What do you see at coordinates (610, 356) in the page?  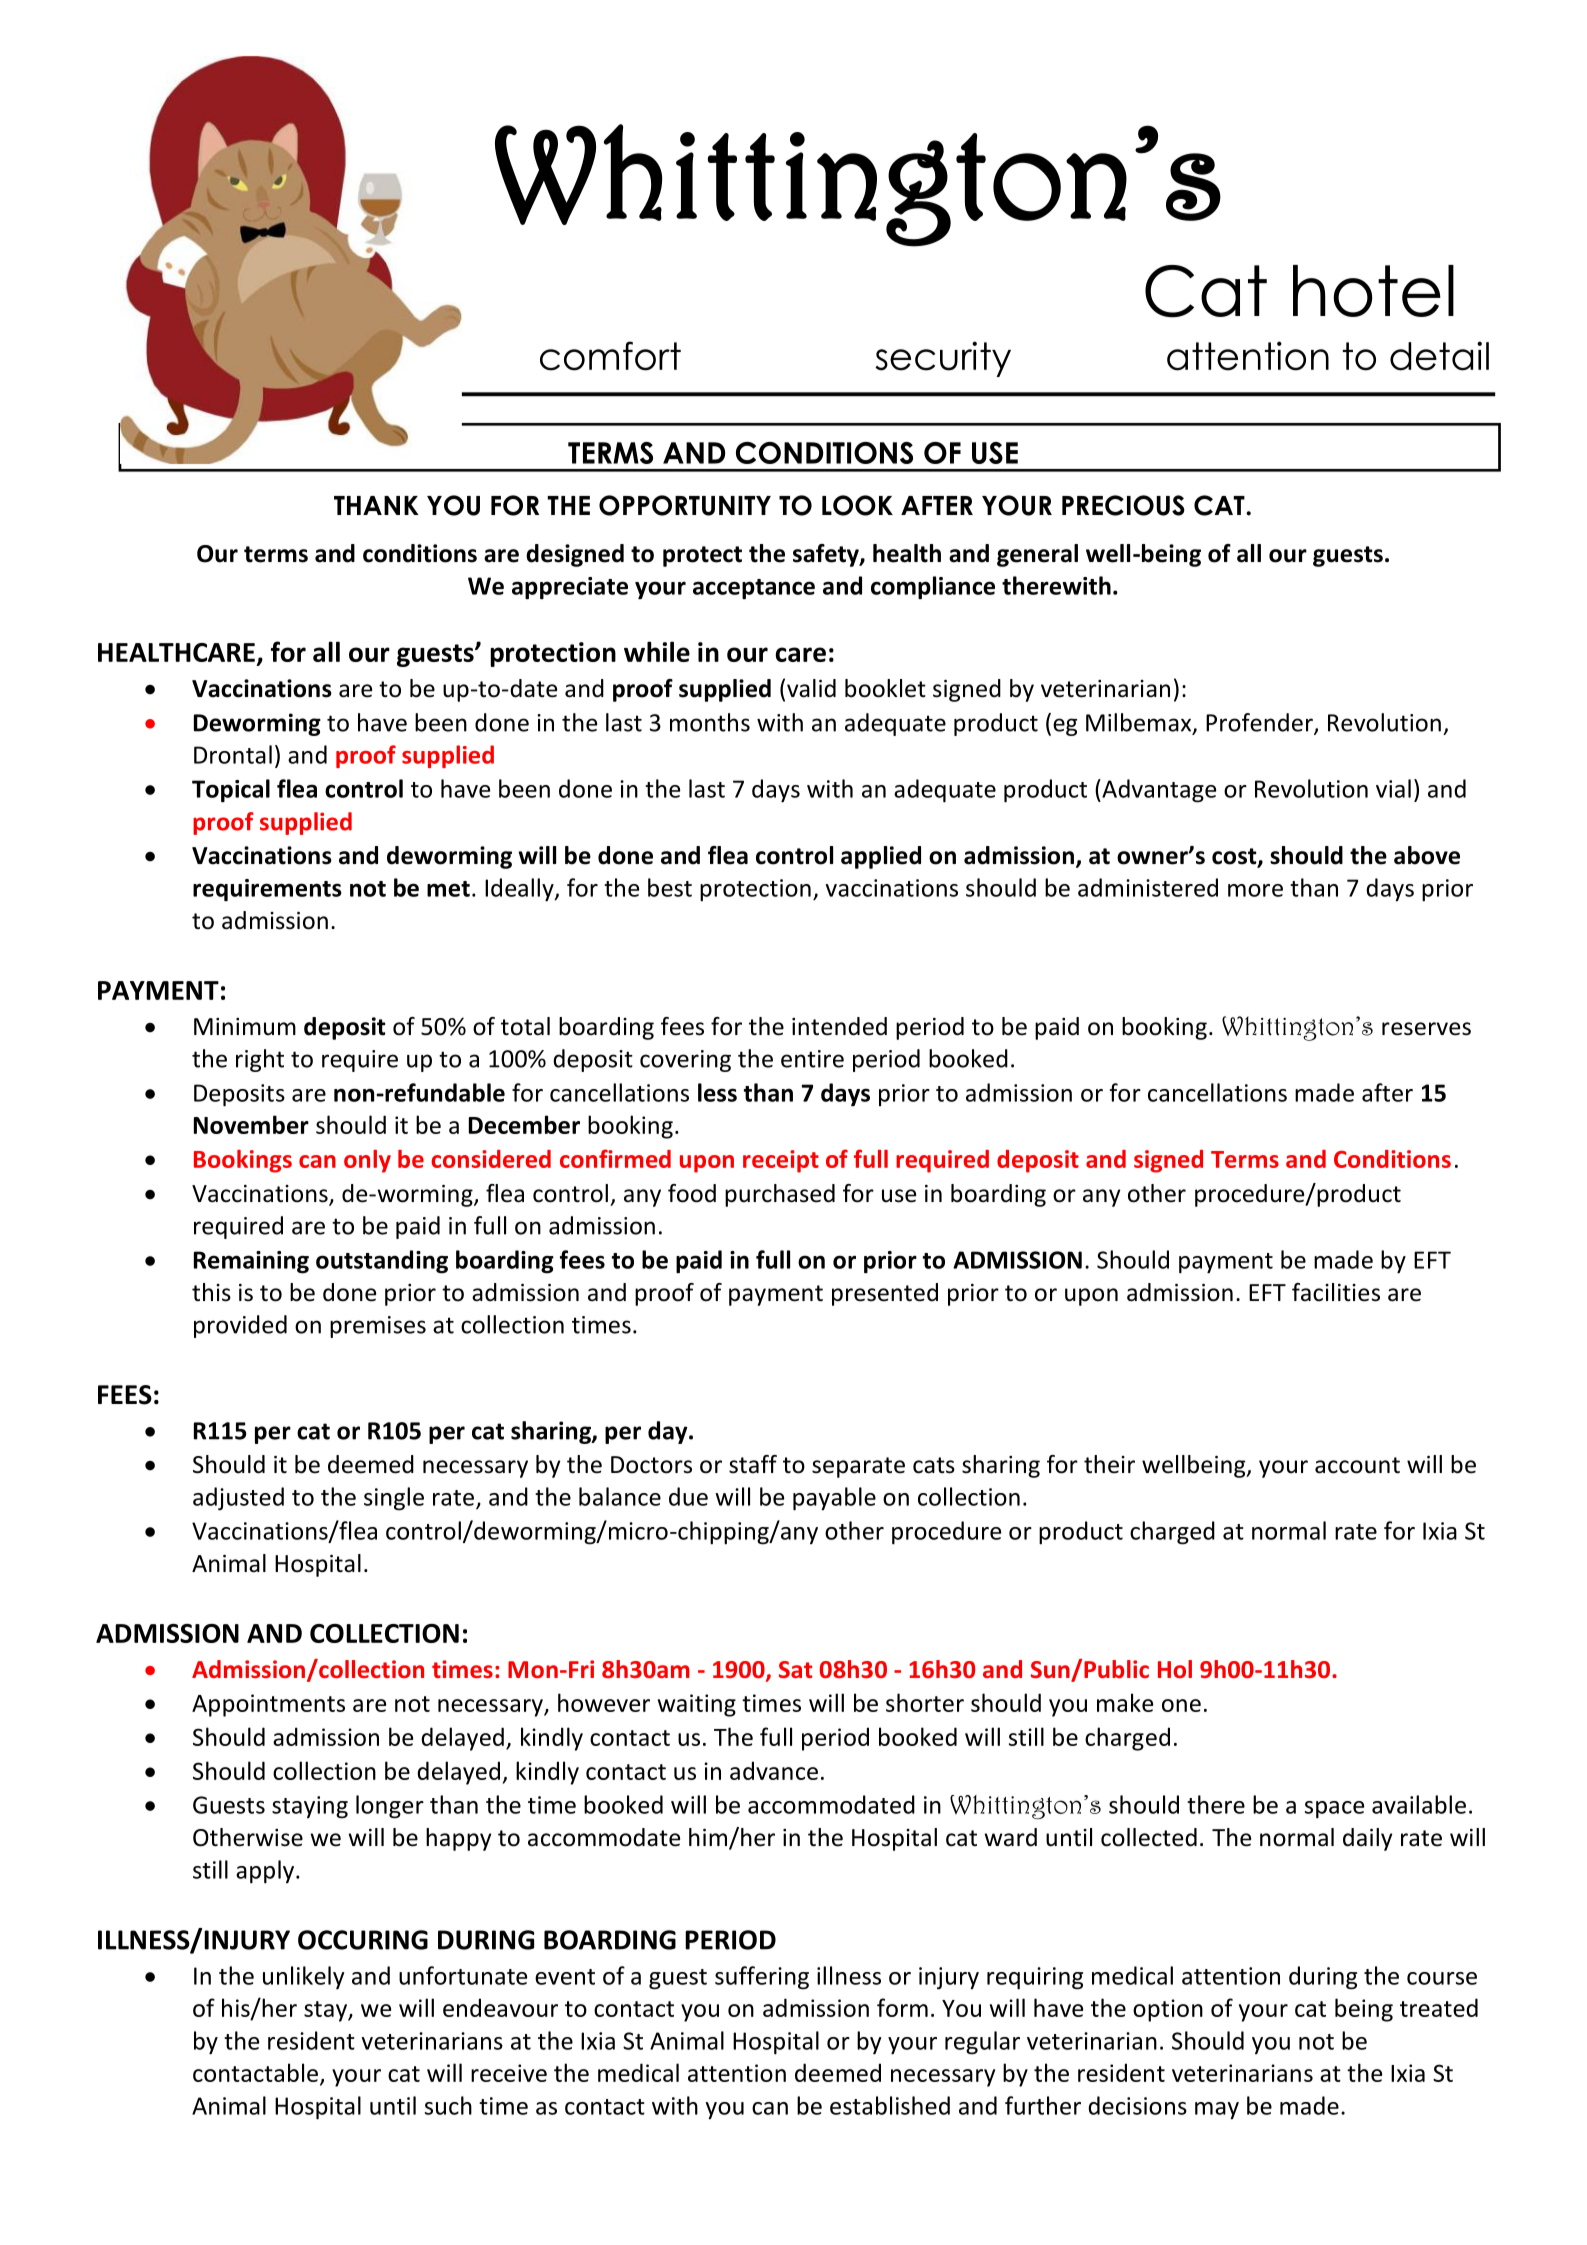 I see `comfort` at bounding box center [610, 356].
